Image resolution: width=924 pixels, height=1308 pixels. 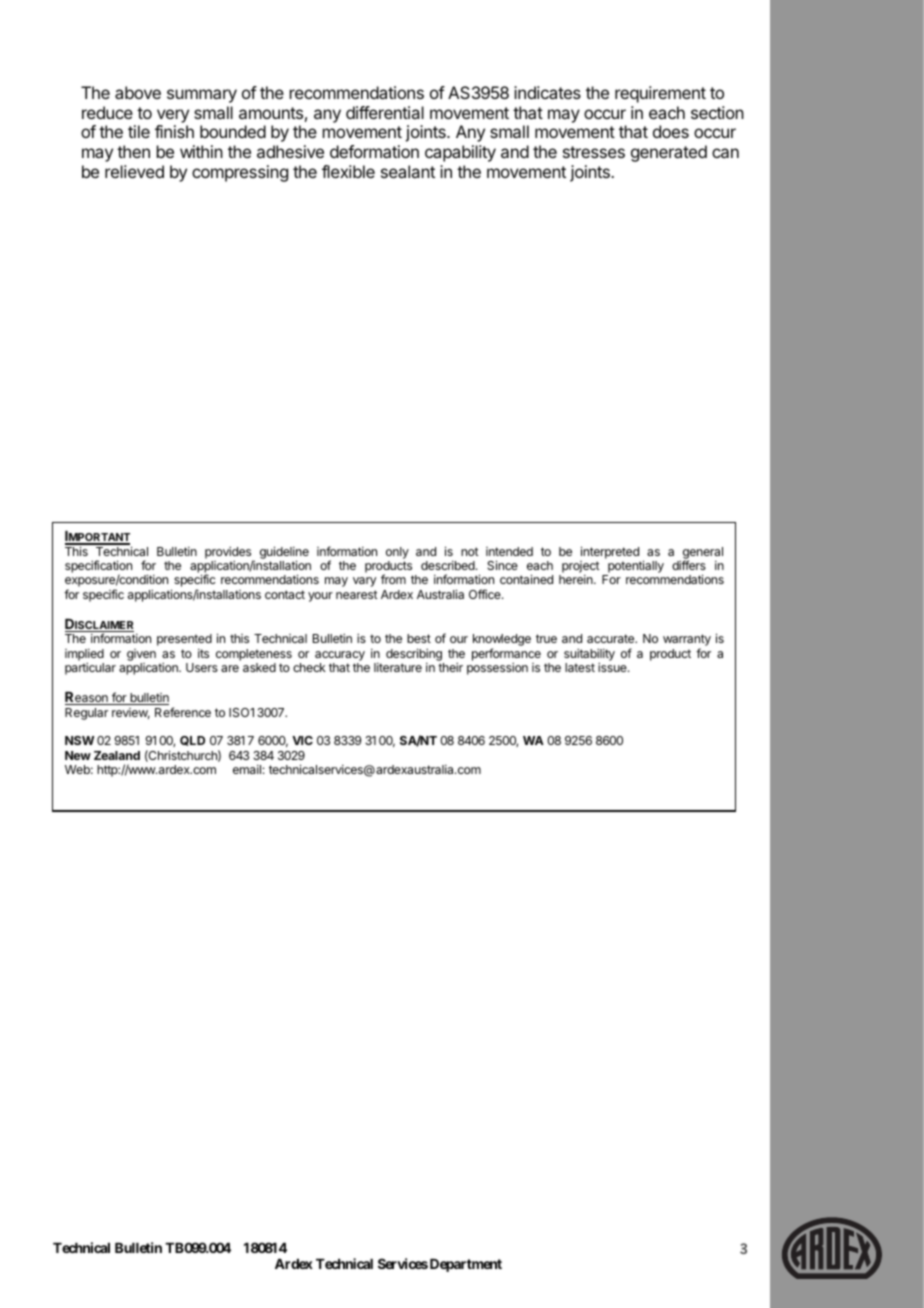 I want to click on literature, so click(x=398, y=667).
